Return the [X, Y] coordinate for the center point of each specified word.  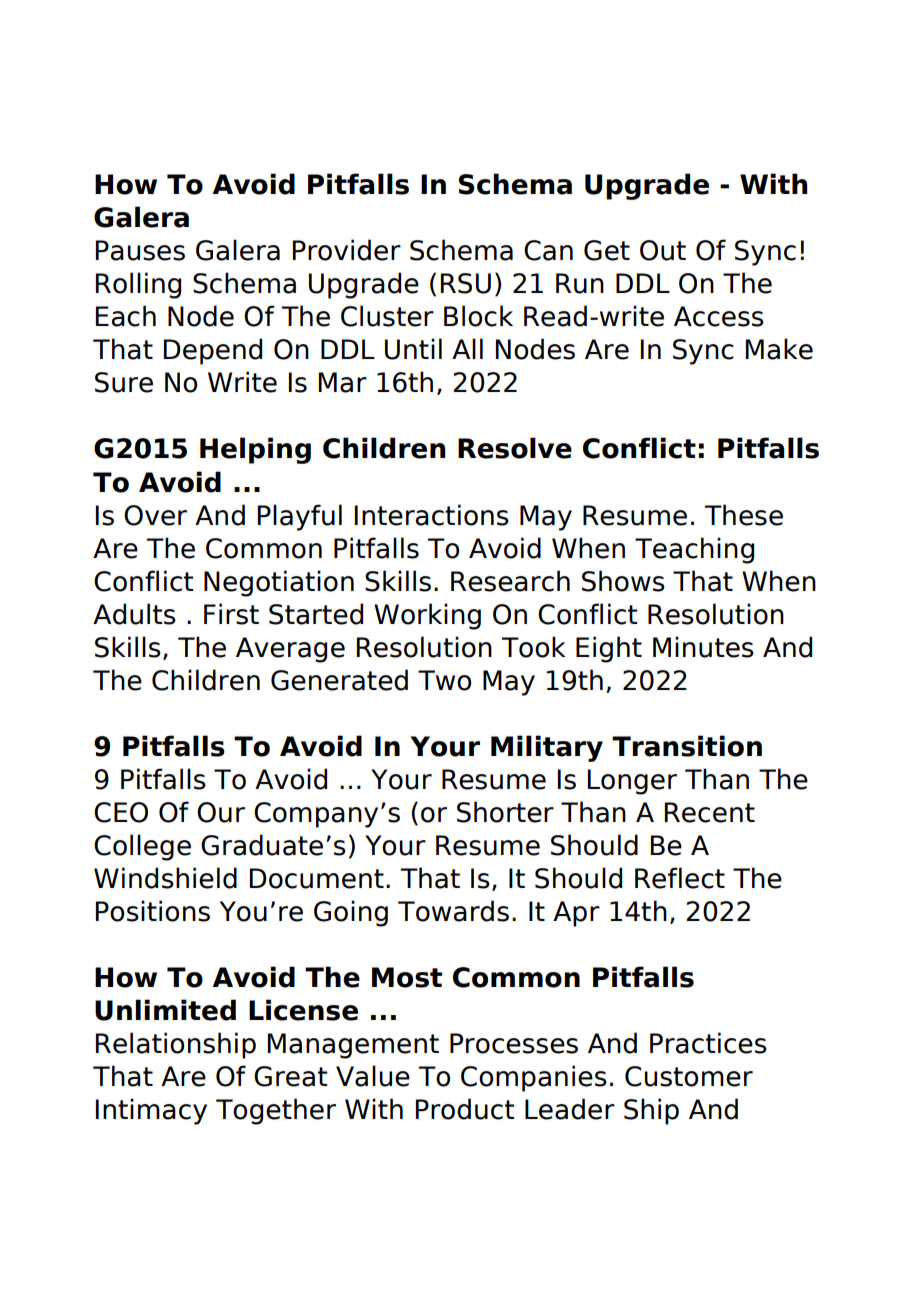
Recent [710, 812]
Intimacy [151, 1111]
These [743, 515]
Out [663, 250]
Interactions [432, 515]
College [142, 847]
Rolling [138, 285]
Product [465, 1109]
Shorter [505, 812]
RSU [466, 283]
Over [155, 515]
